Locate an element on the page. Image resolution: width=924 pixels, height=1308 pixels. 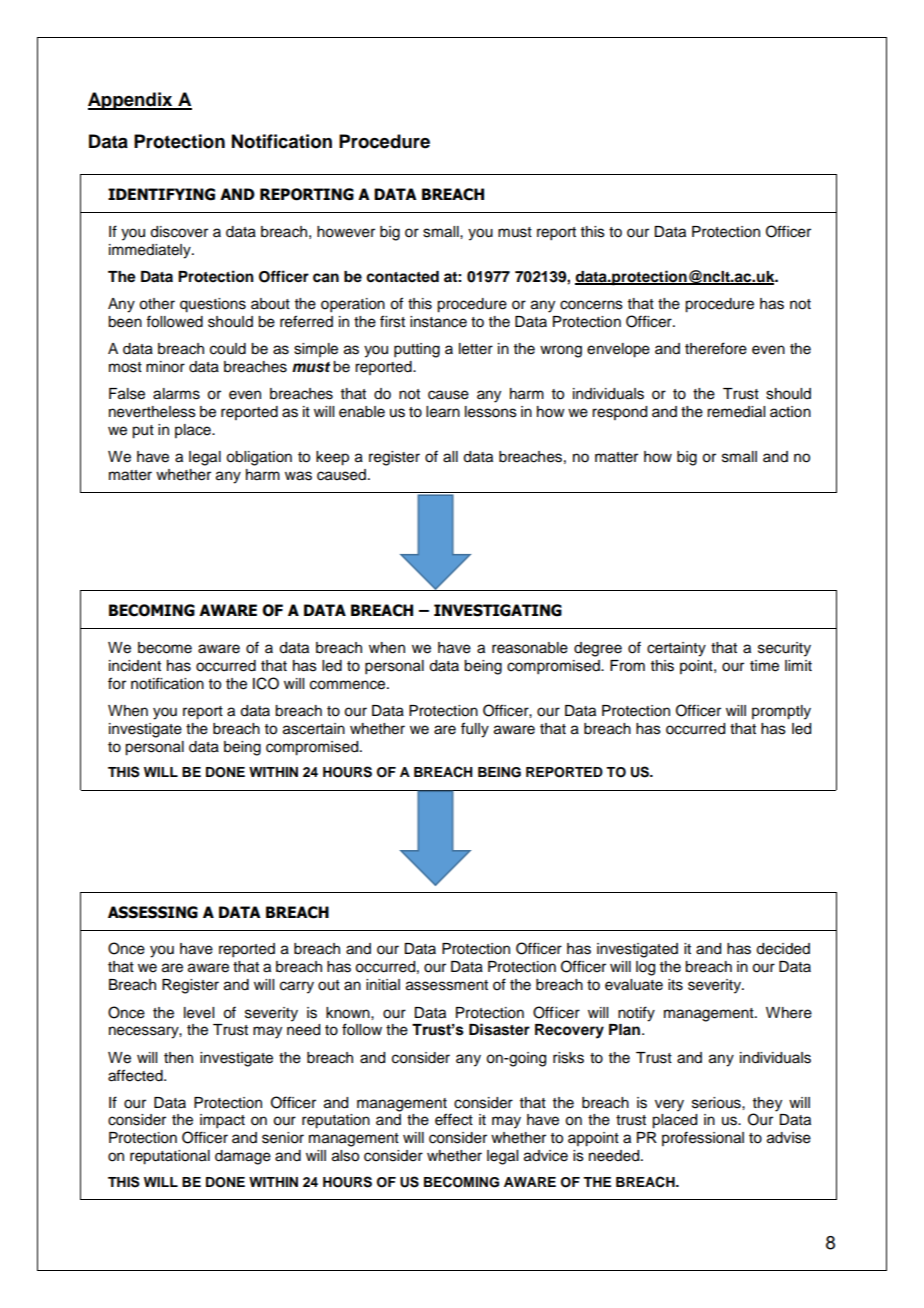
effect is located at coordinates (454, 1119).
